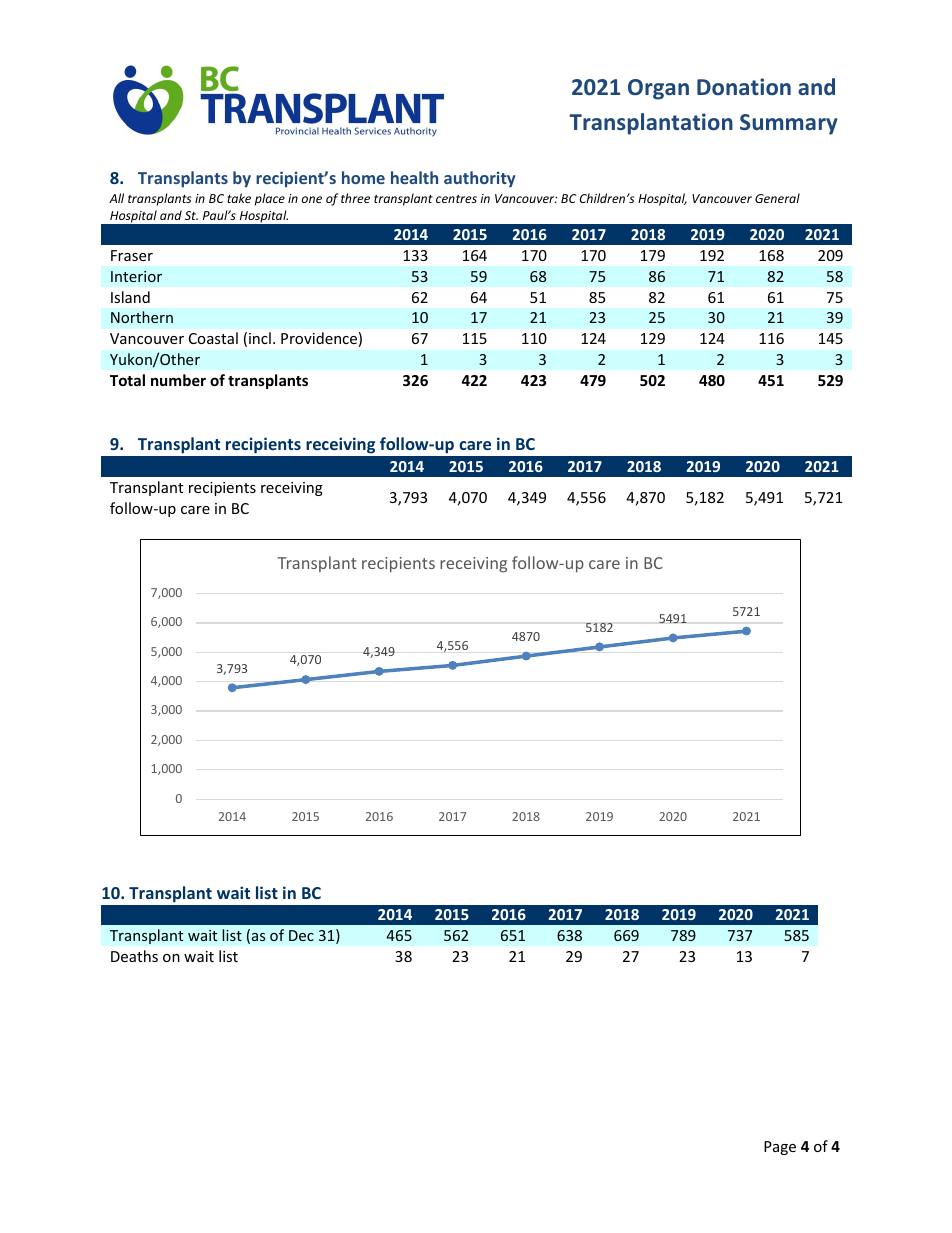 The image size is (952, 1233). What do you see at coordinates (301, 935) in the screenshot?
I see `Dec` at bounding box center [301, 935].
